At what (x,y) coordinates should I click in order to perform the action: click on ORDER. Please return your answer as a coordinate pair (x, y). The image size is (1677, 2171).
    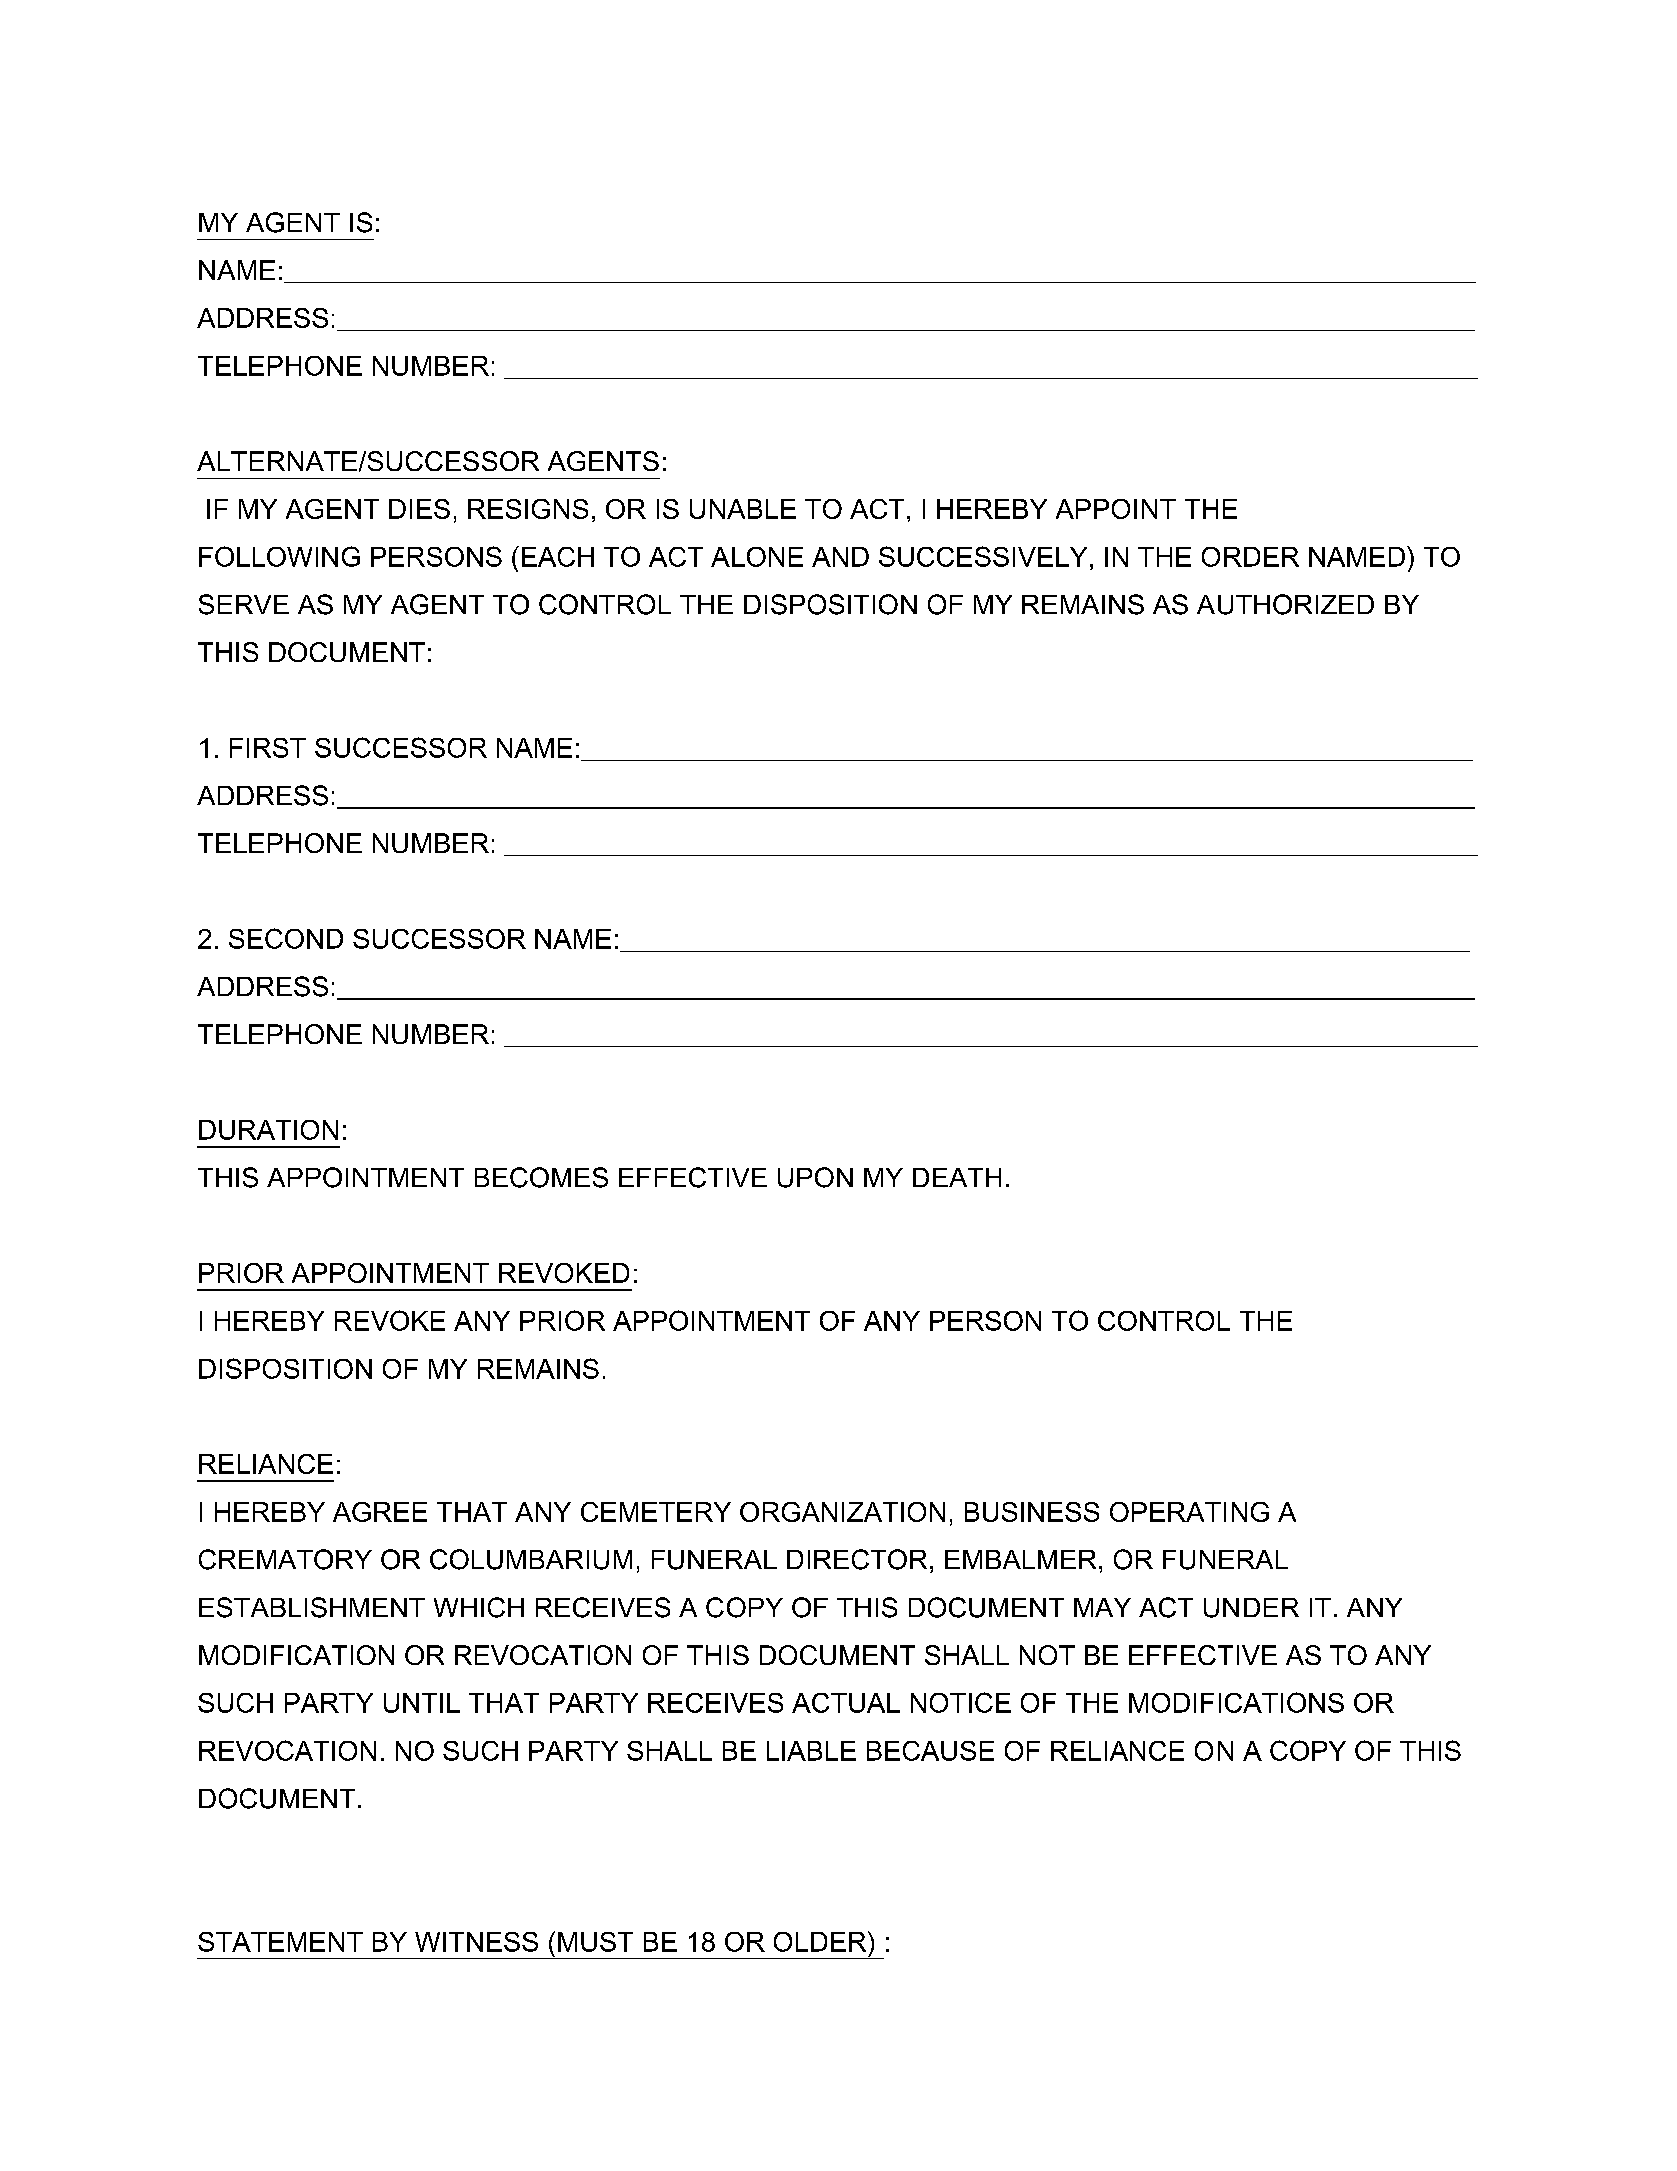
    Looking at the image, I should click on (1250, 557).
